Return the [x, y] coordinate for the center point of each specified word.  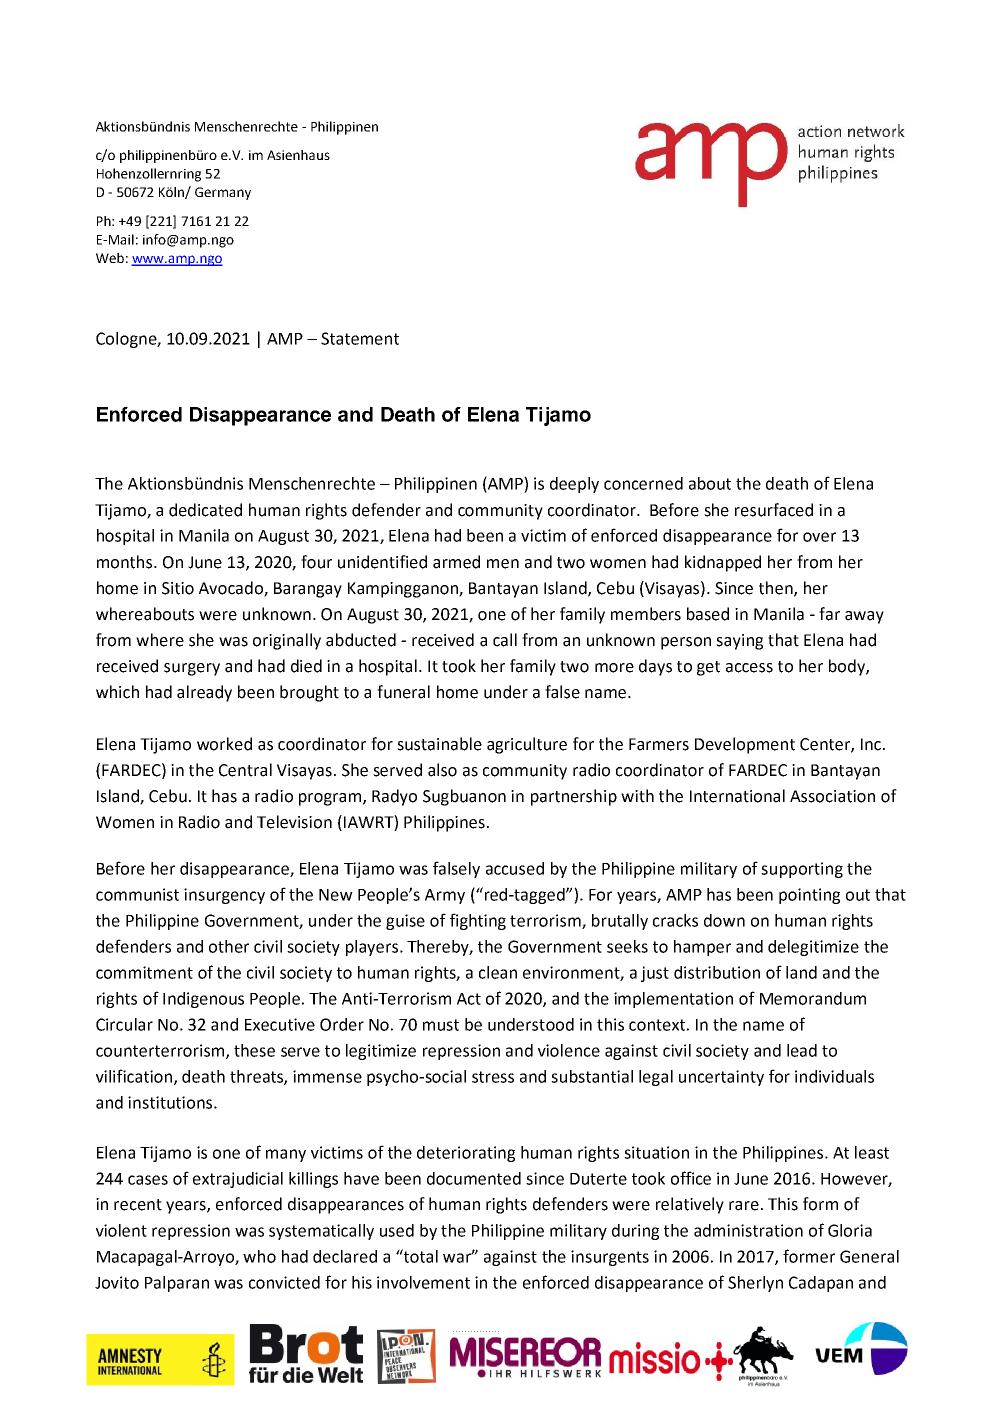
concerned [643, 483]
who [259, 1256]
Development [745, 745]
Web [110, 258]
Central [245, 770]
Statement [360, 338]
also [442, 770]
